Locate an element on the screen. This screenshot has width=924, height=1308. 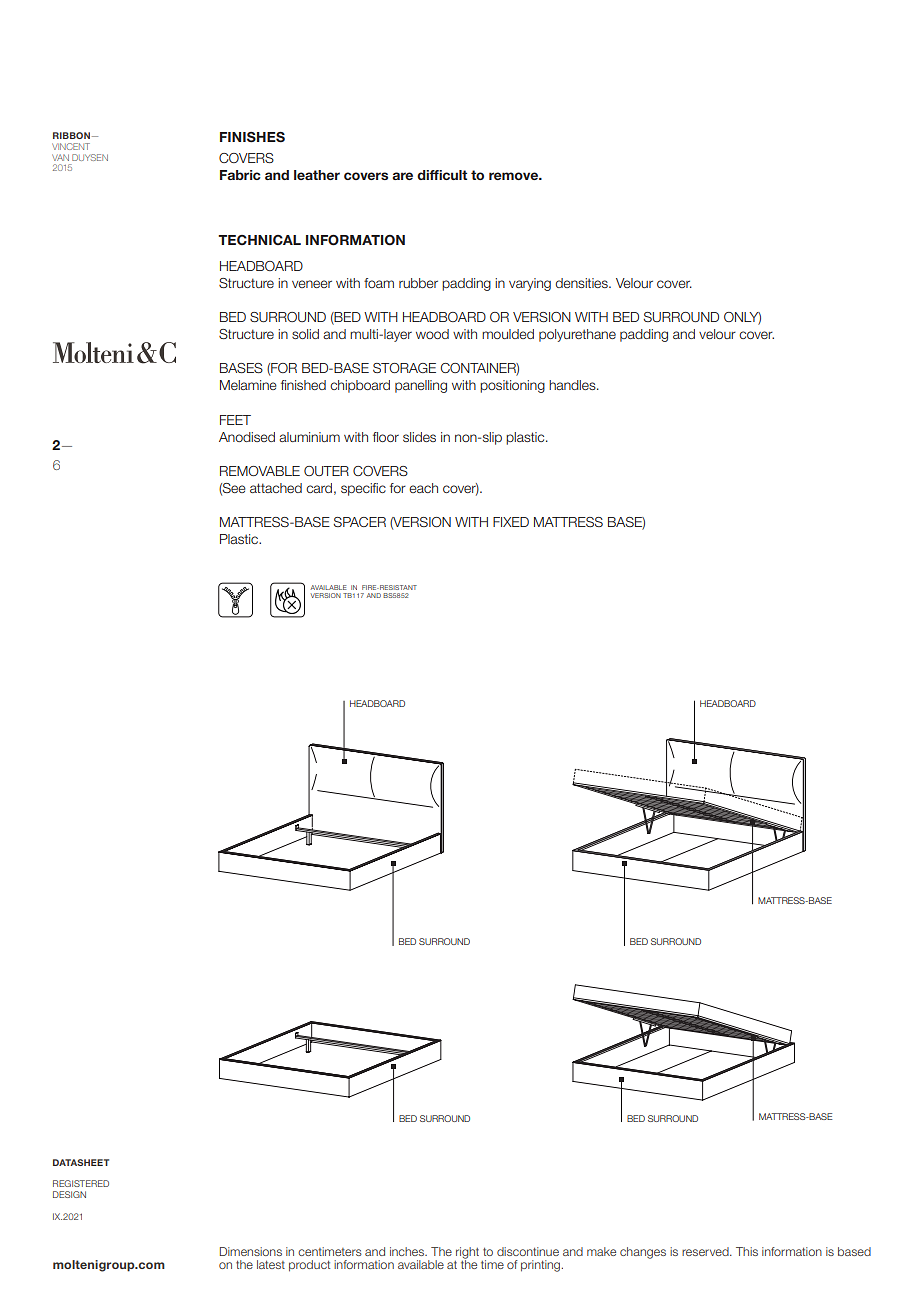
FEET is located at coordinates (235, 420).
